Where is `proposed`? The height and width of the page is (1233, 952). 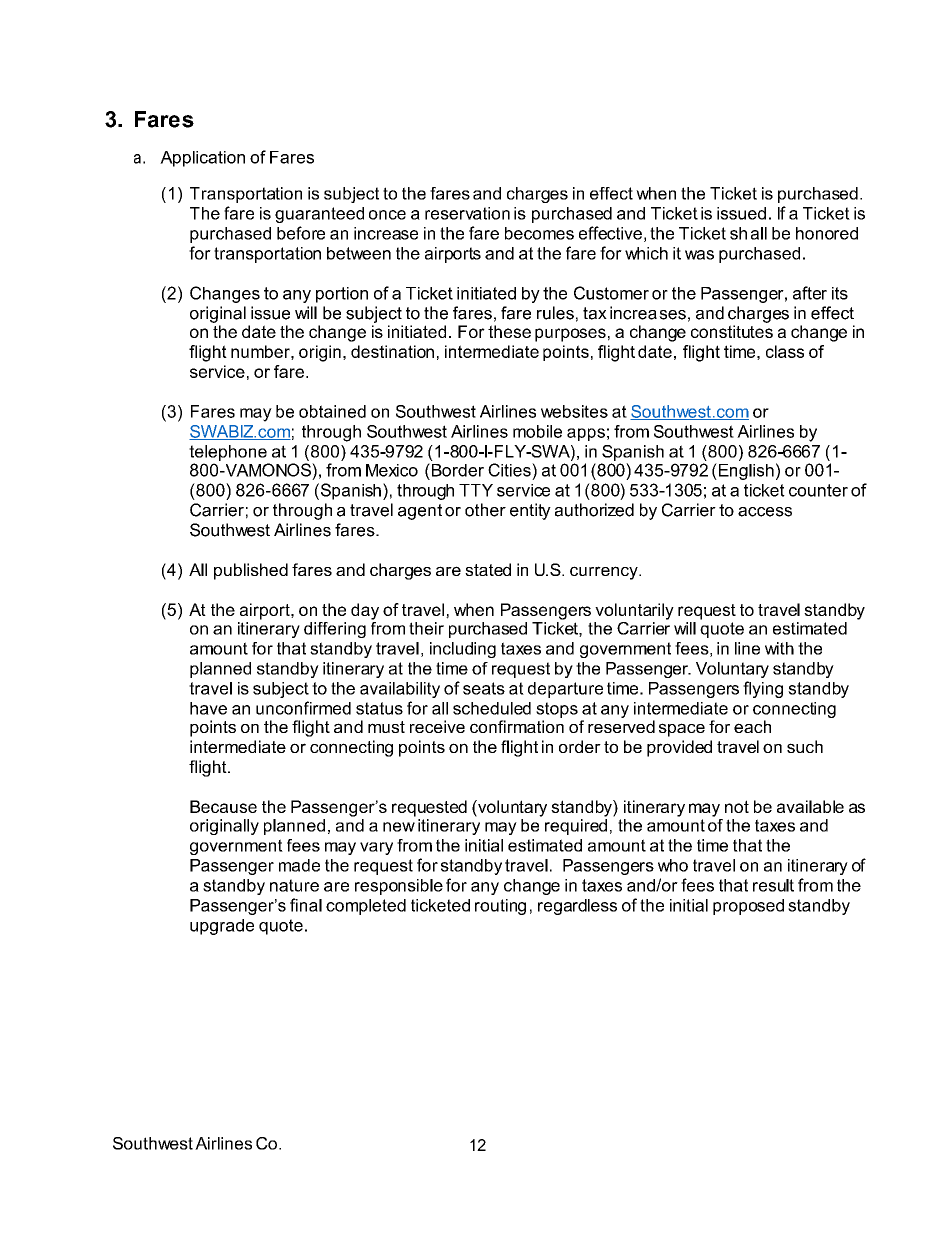 proposed is located at coordinates (748, 907).
